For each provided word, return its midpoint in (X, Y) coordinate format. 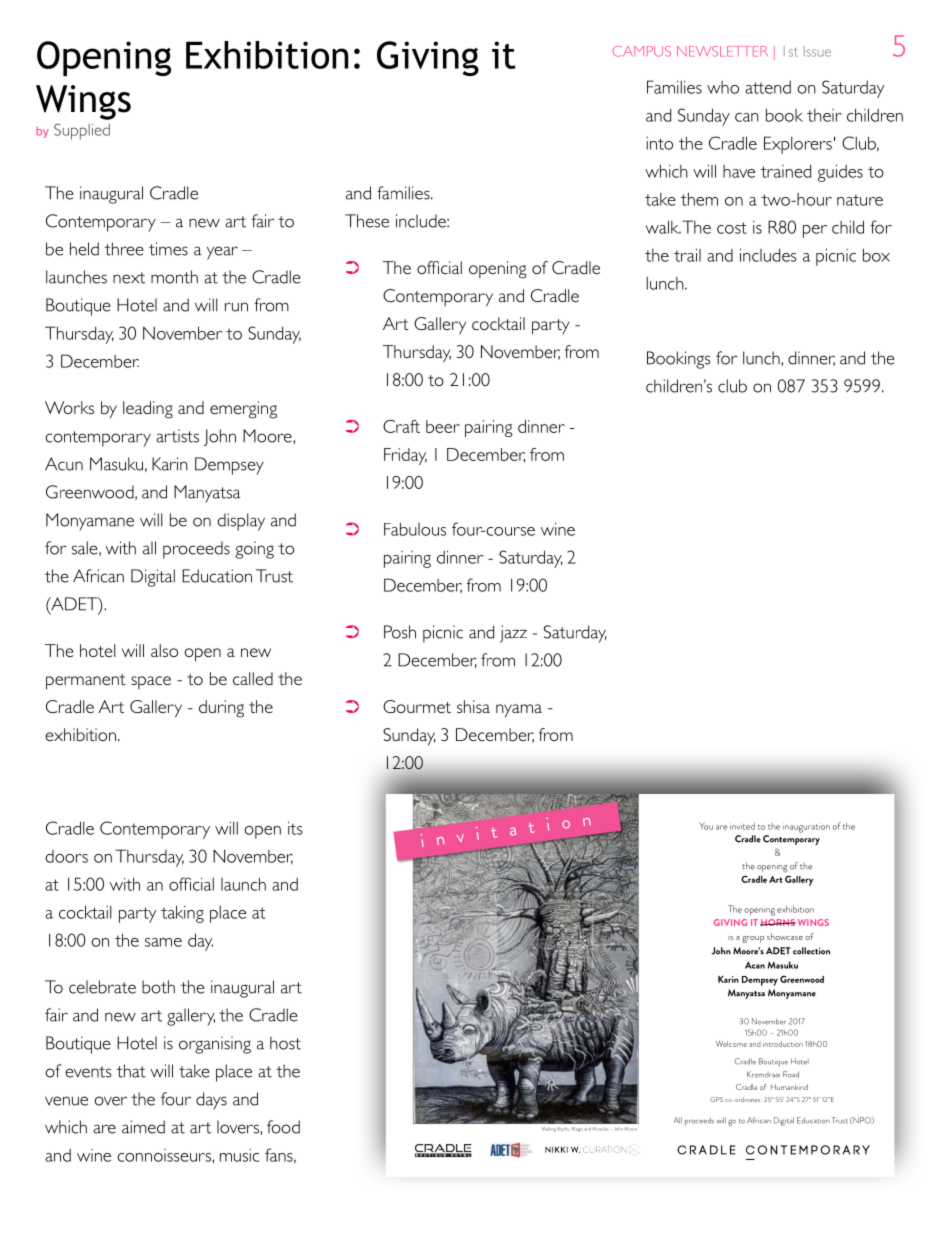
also (164, 650)
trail (687, 255)
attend (768, 87)
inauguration (806, 828)
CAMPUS (642, 51)
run (236, 307)
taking (182, 914)
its (295, 828)
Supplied (82, 131)
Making (549, 1129)
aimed (143, 1127)
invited (742, 826)
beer (443, 426)
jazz (513, 634)
